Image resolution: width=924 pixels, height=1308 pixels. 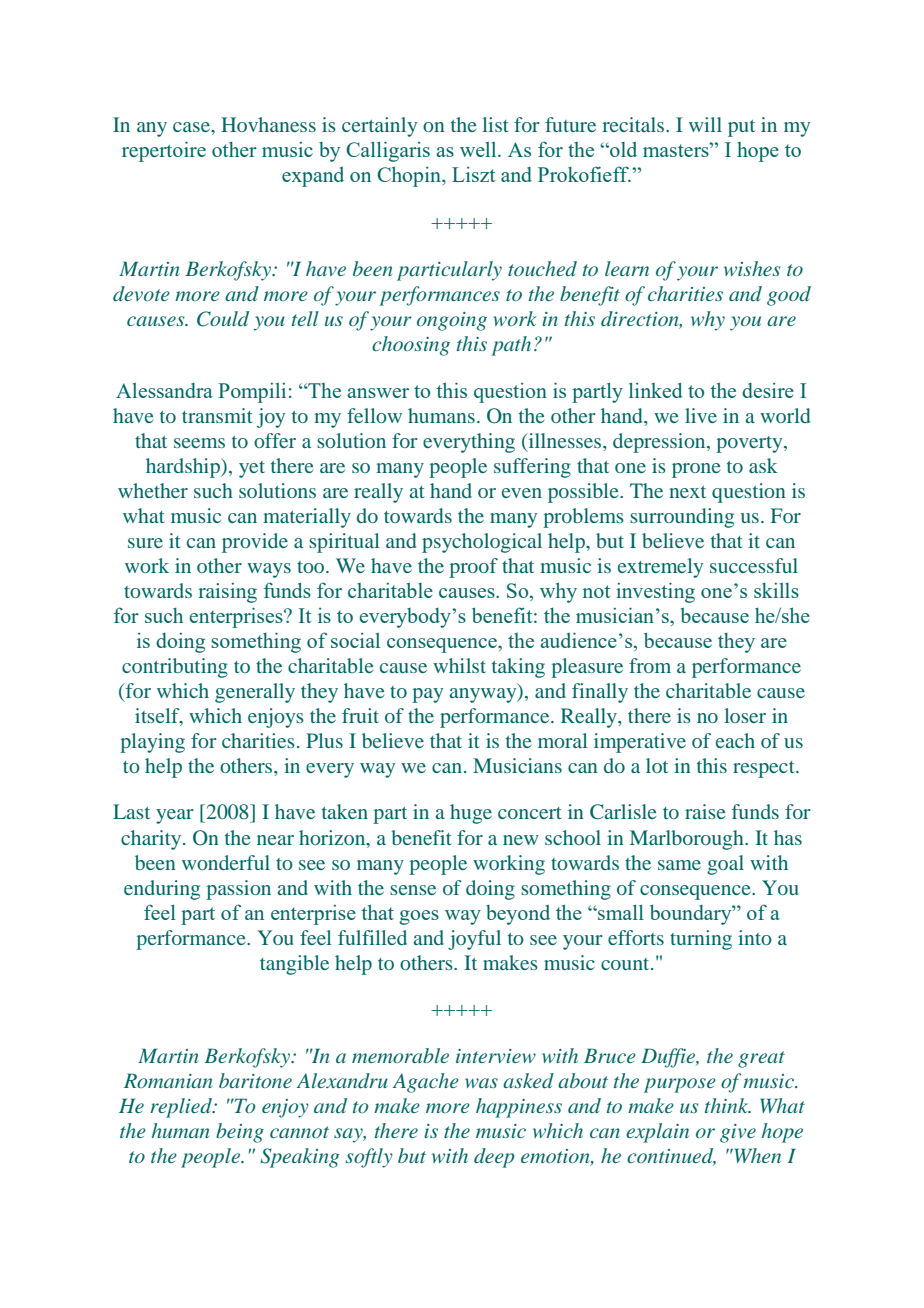 What do you see at coordinates (705, 124) in the screenshot?
I see `will` at bounding box center [705, 124].
